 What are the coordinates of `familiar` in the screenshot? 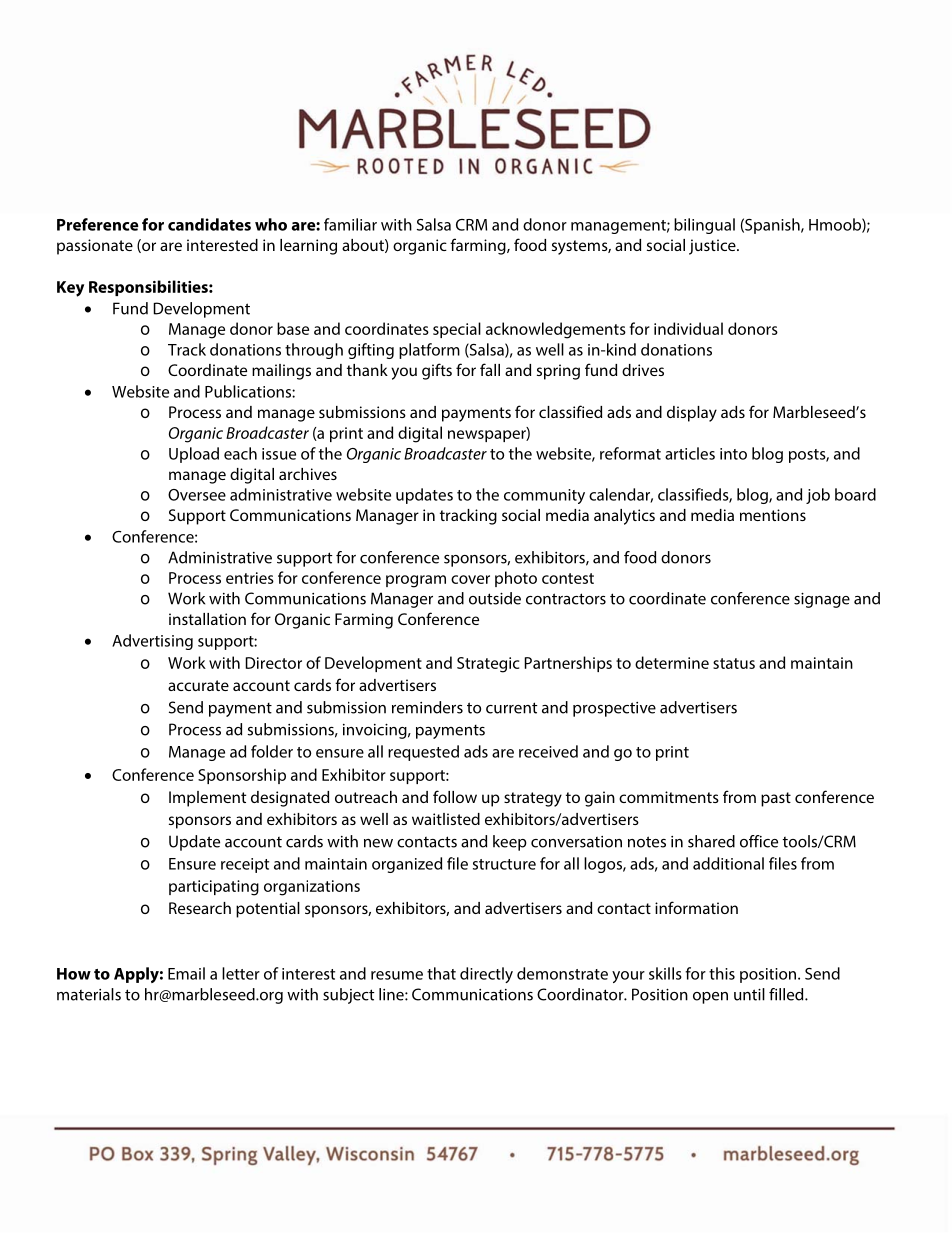 It's located at (350, 224).
